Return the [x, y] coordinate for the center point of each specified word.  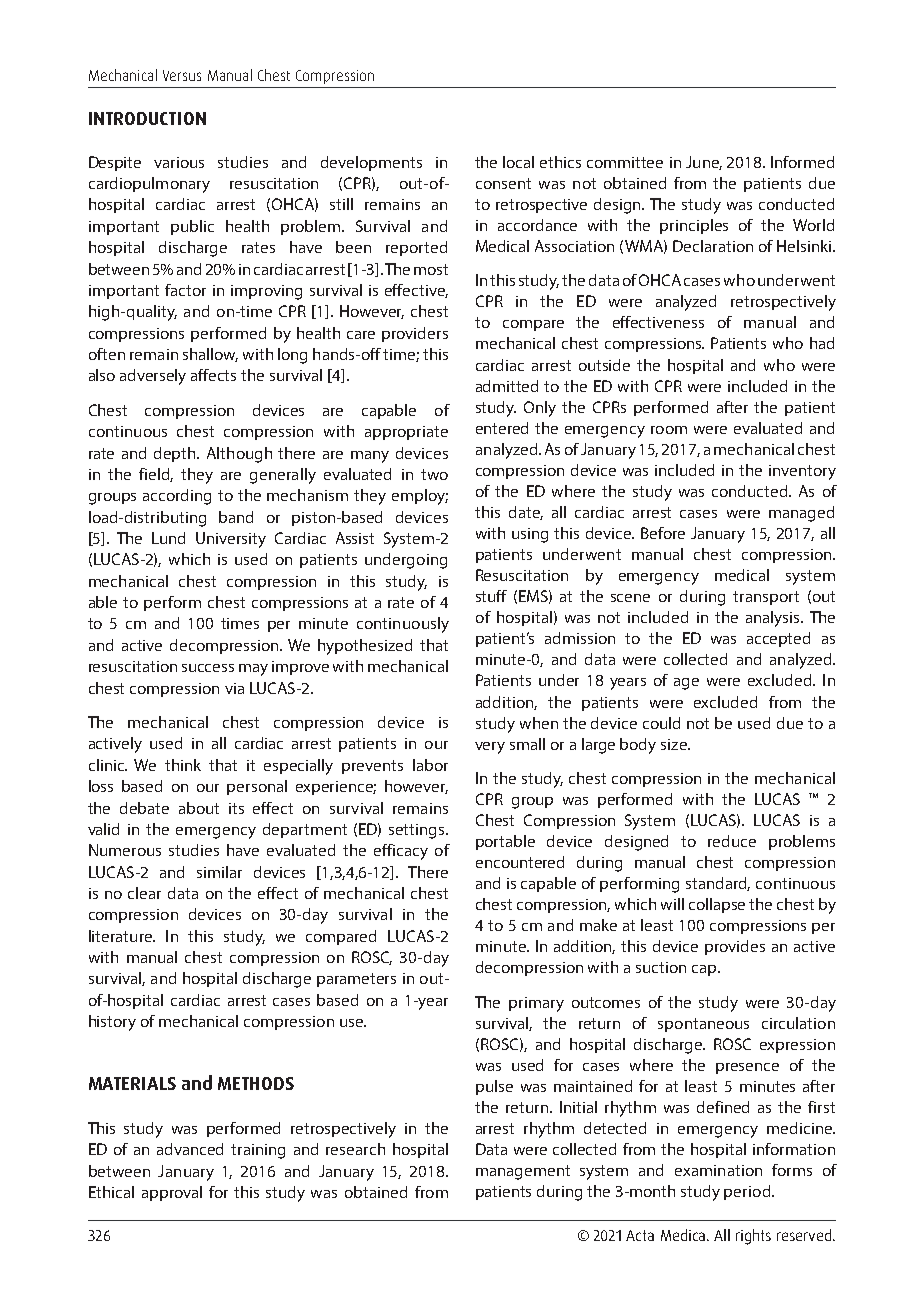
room [669, 430]
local [518, 162]
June [704, 163]
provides [735, 947]
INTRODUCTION [147, 118]
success [208, 668]
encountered [520, 862]
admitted [507, 386]
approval [172, 1193]
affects [213, 375]
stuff [491, 596]
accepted [778, 639]
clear [144, 893]
